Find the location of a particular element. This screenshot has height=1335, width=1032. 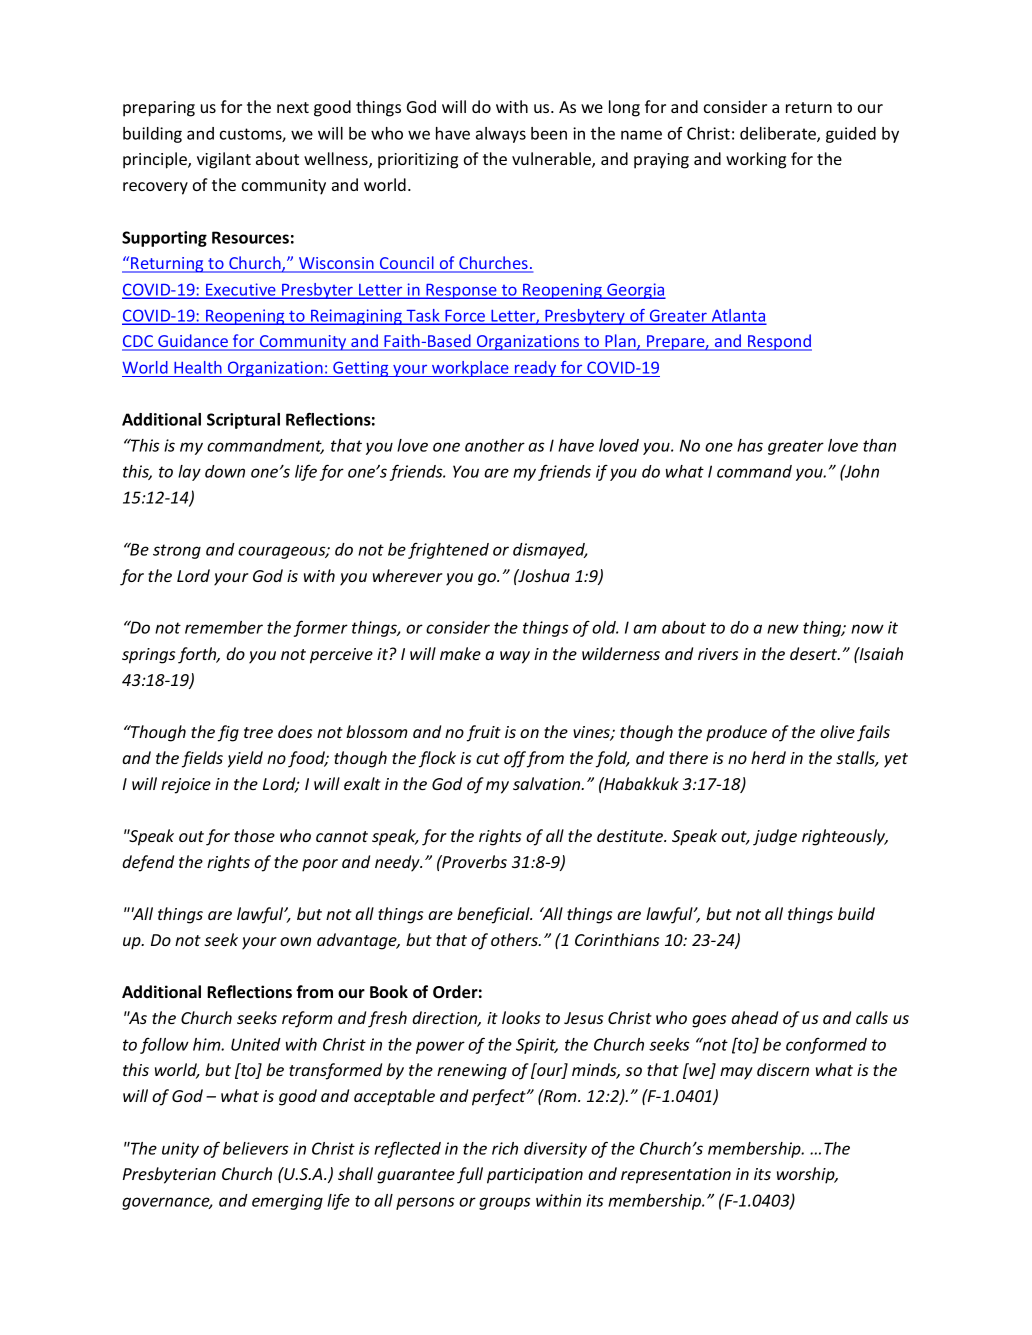

Respond is located at coordinates (779, 342).
